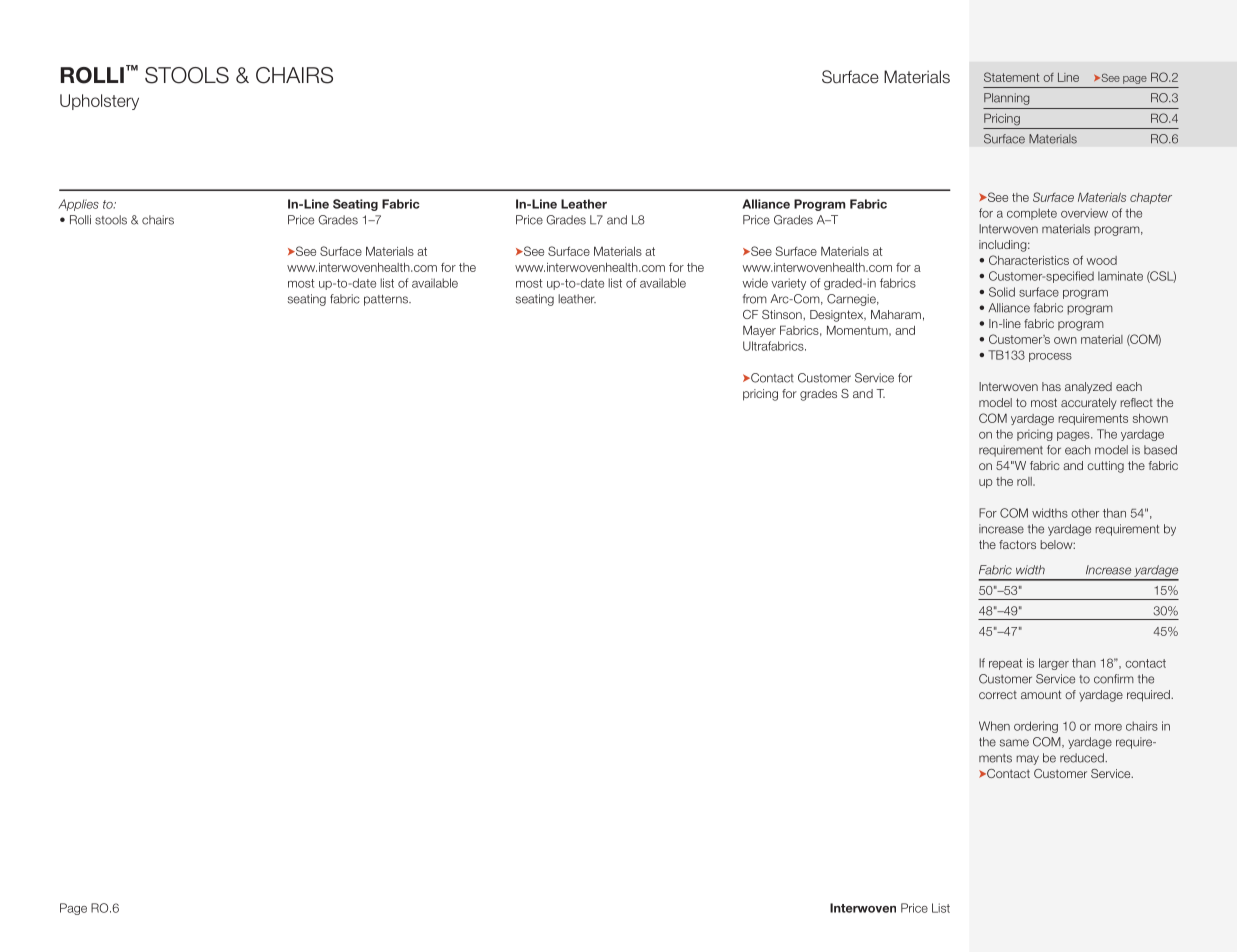 The image size is (1237, 952). I want to click on Planning, so click(1007, 99).
